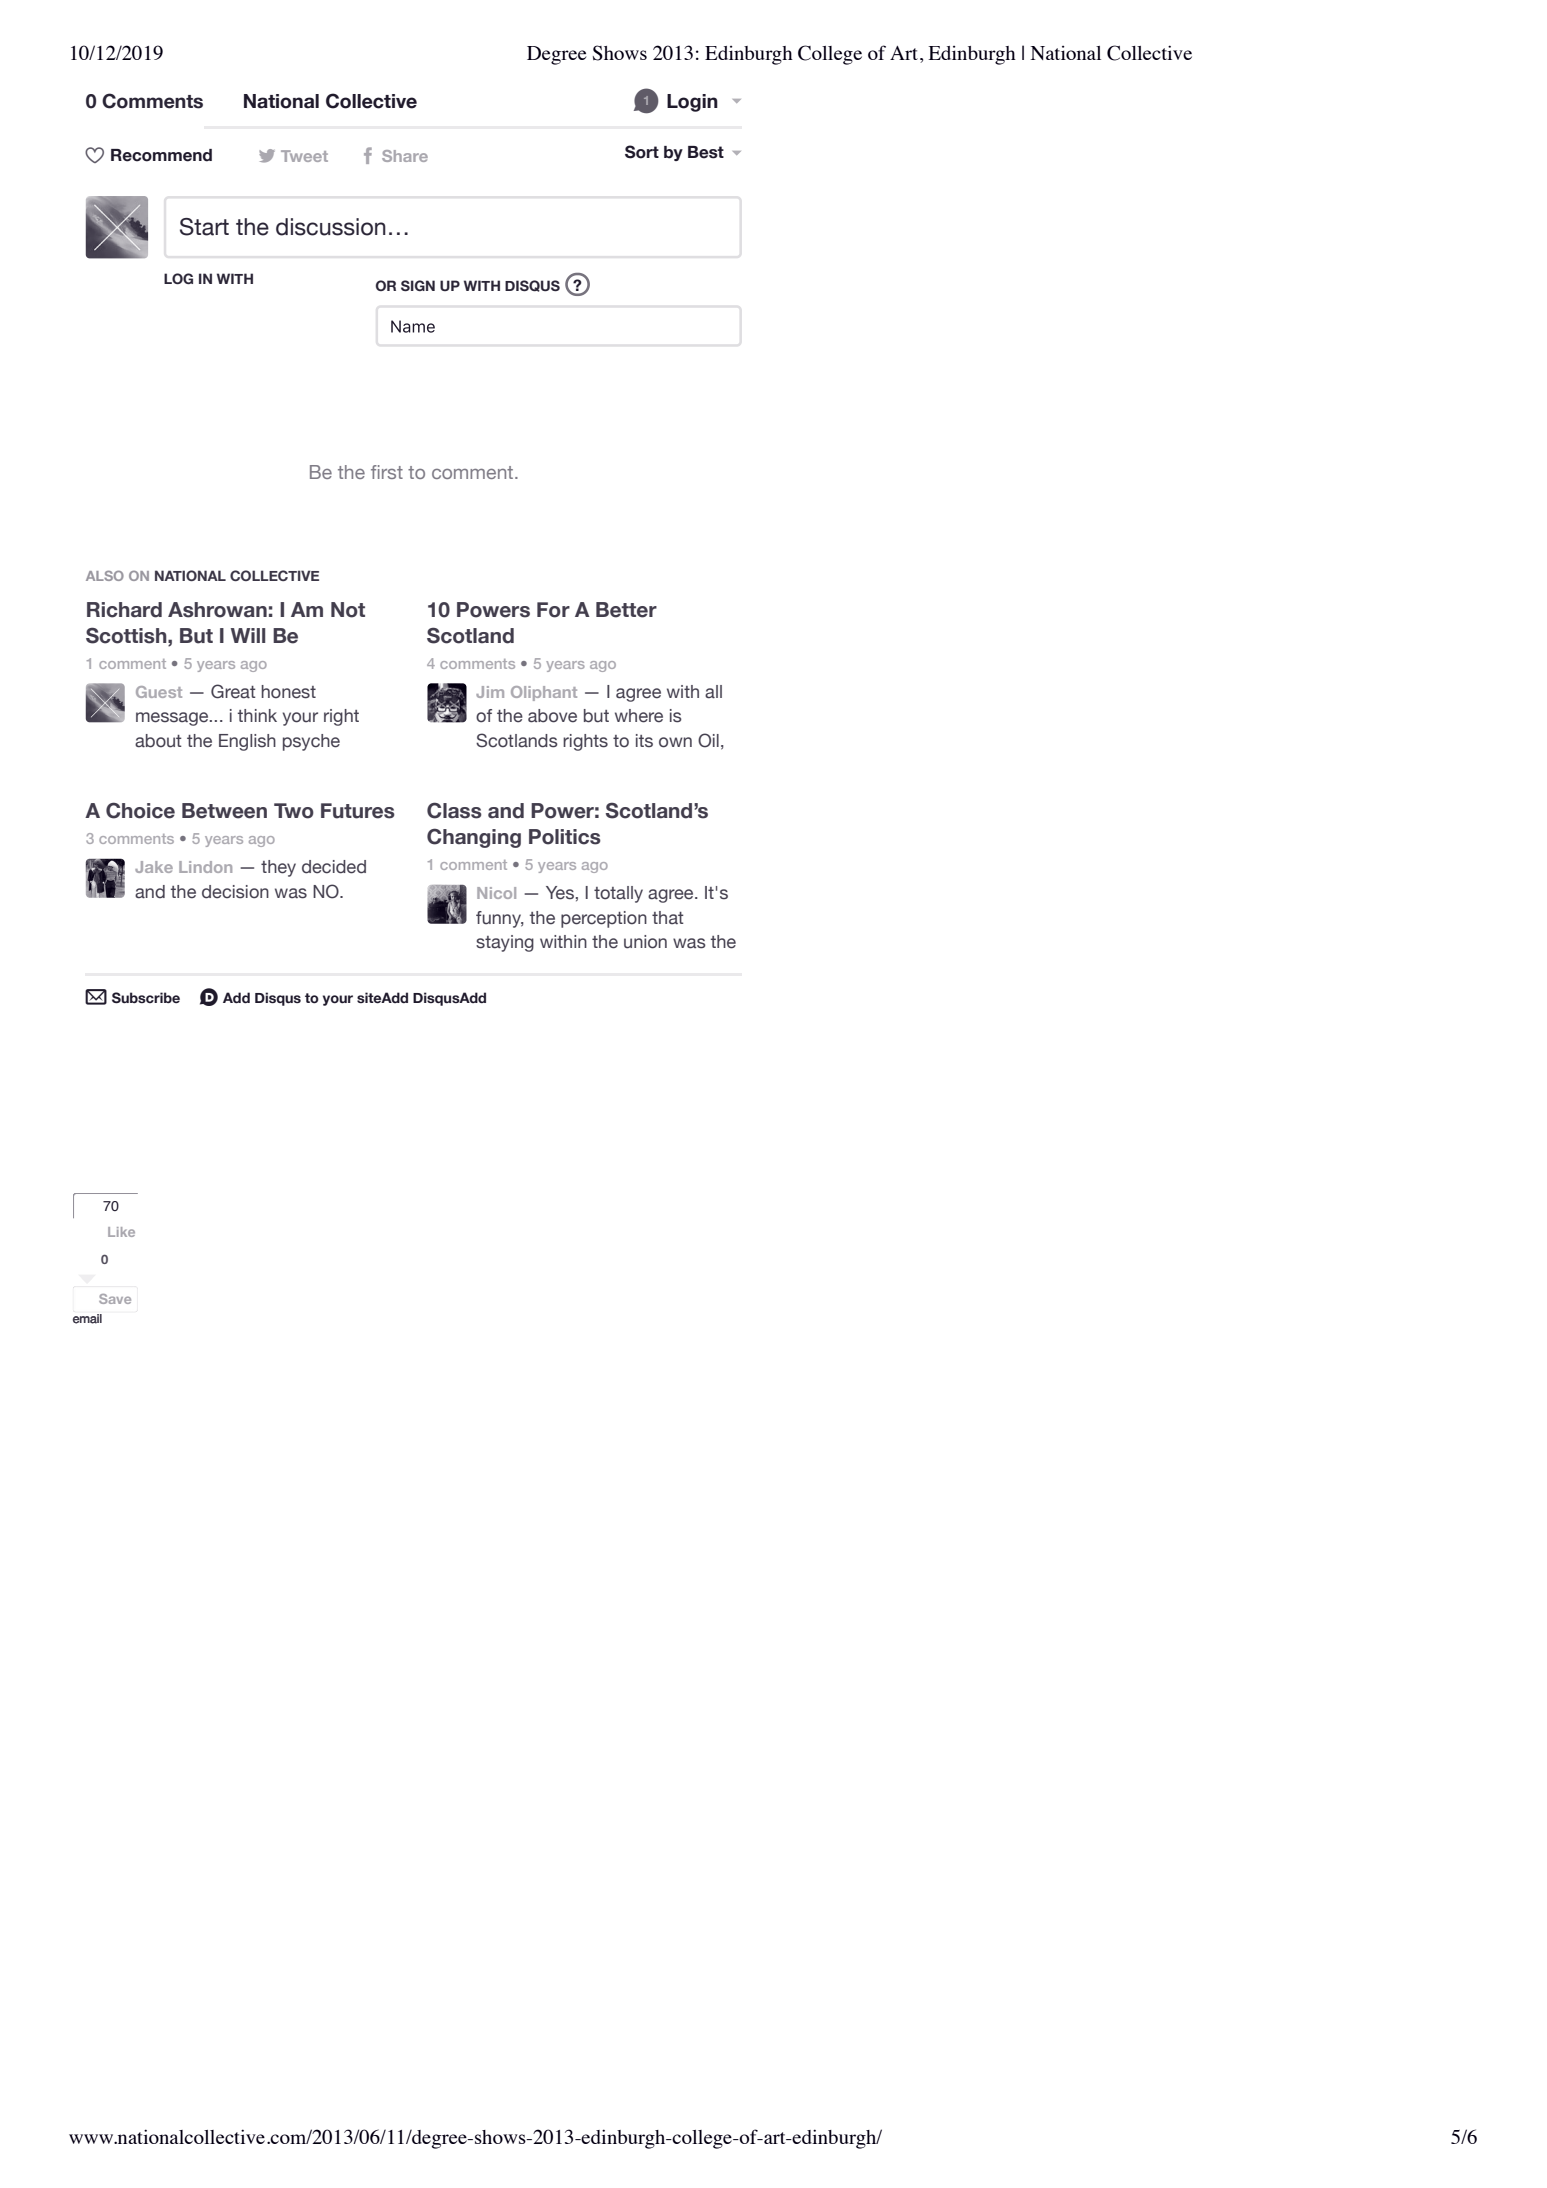 The image size is (1547, 2188). I want to click on staying, so click(505, 943).
